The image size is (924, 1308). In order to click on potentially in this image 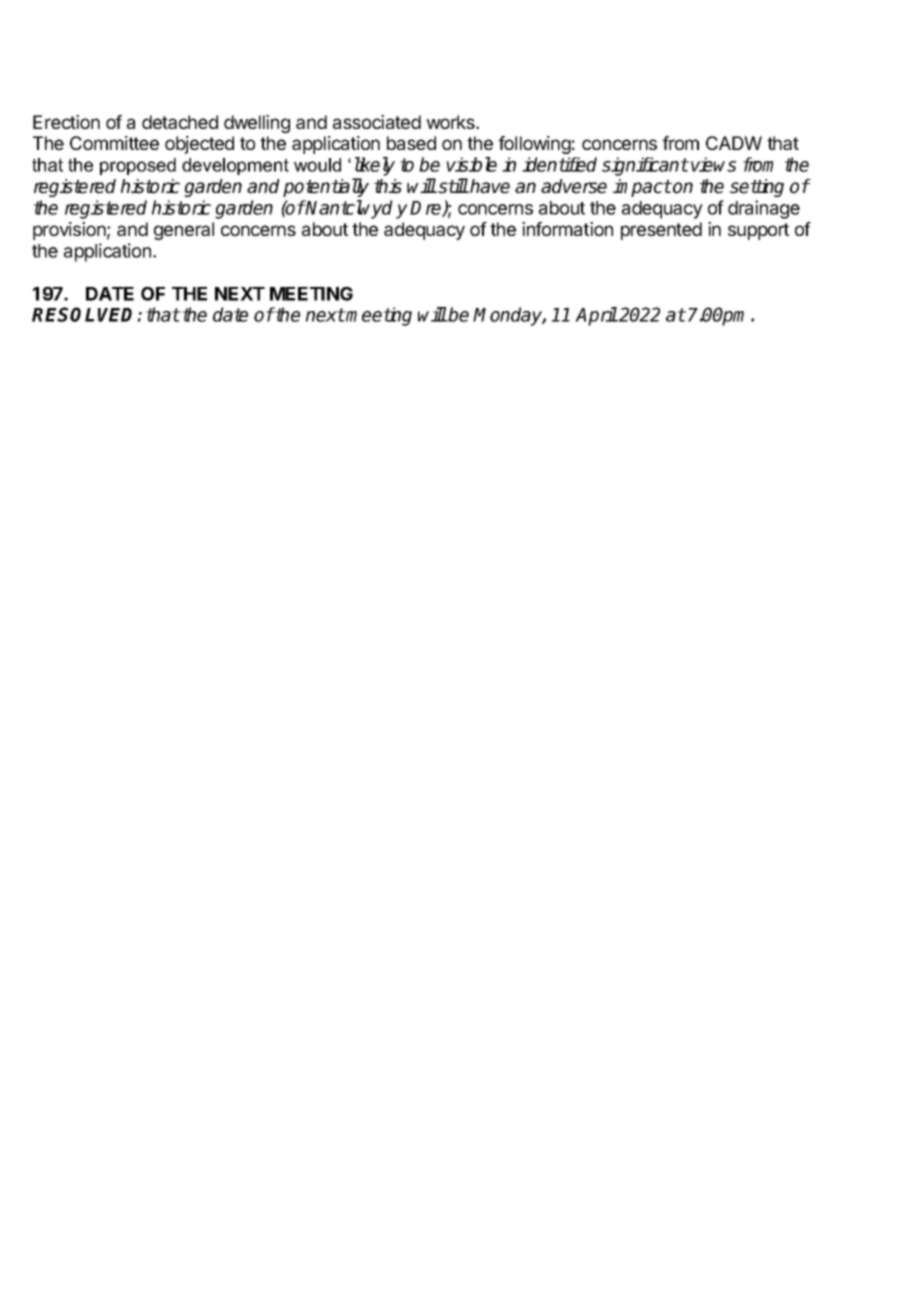, I will do `click(326, 187)`.
